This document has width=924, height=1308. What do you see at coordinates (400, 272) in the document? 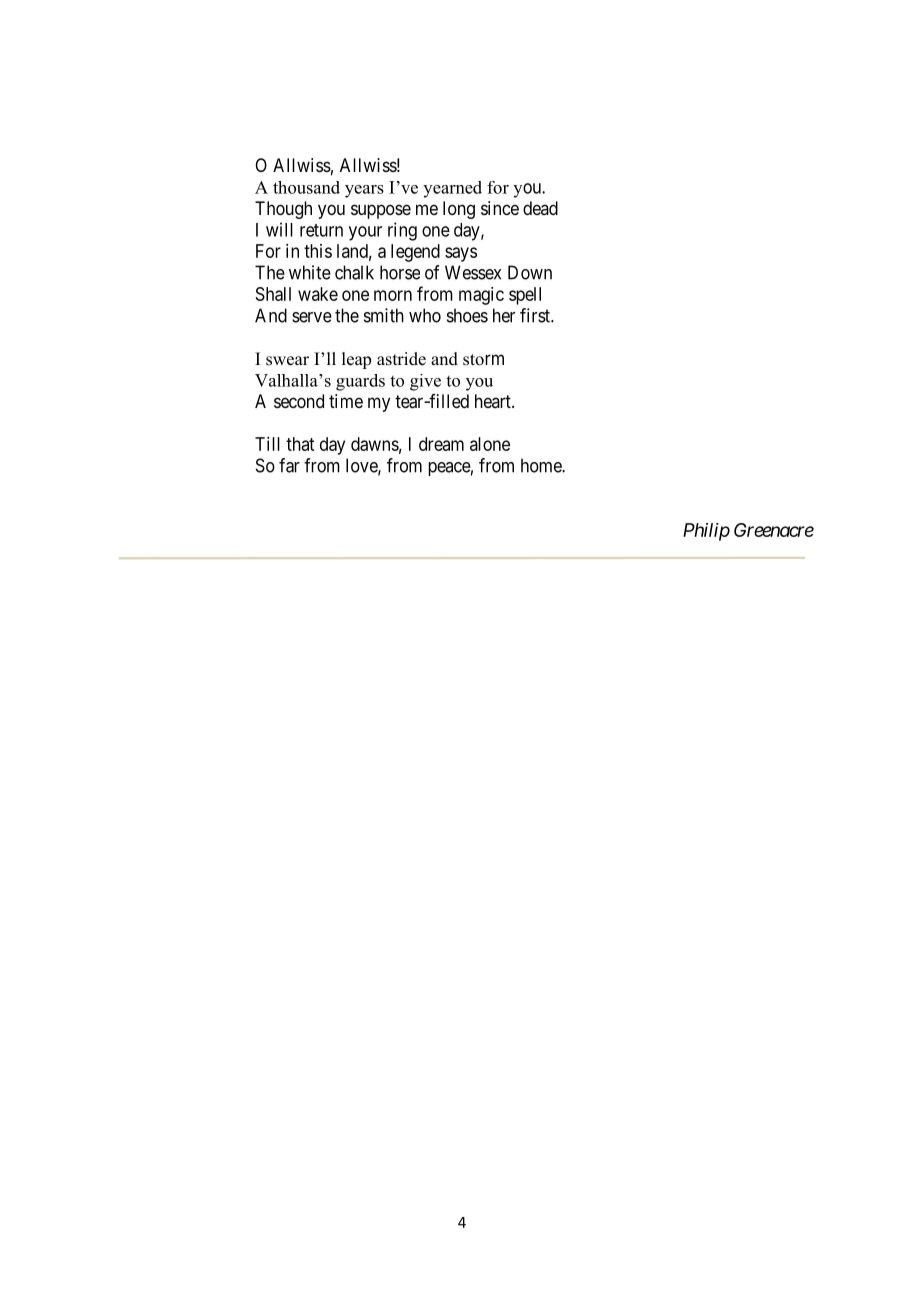
I see `horse` at bounding box center [400, 272].
